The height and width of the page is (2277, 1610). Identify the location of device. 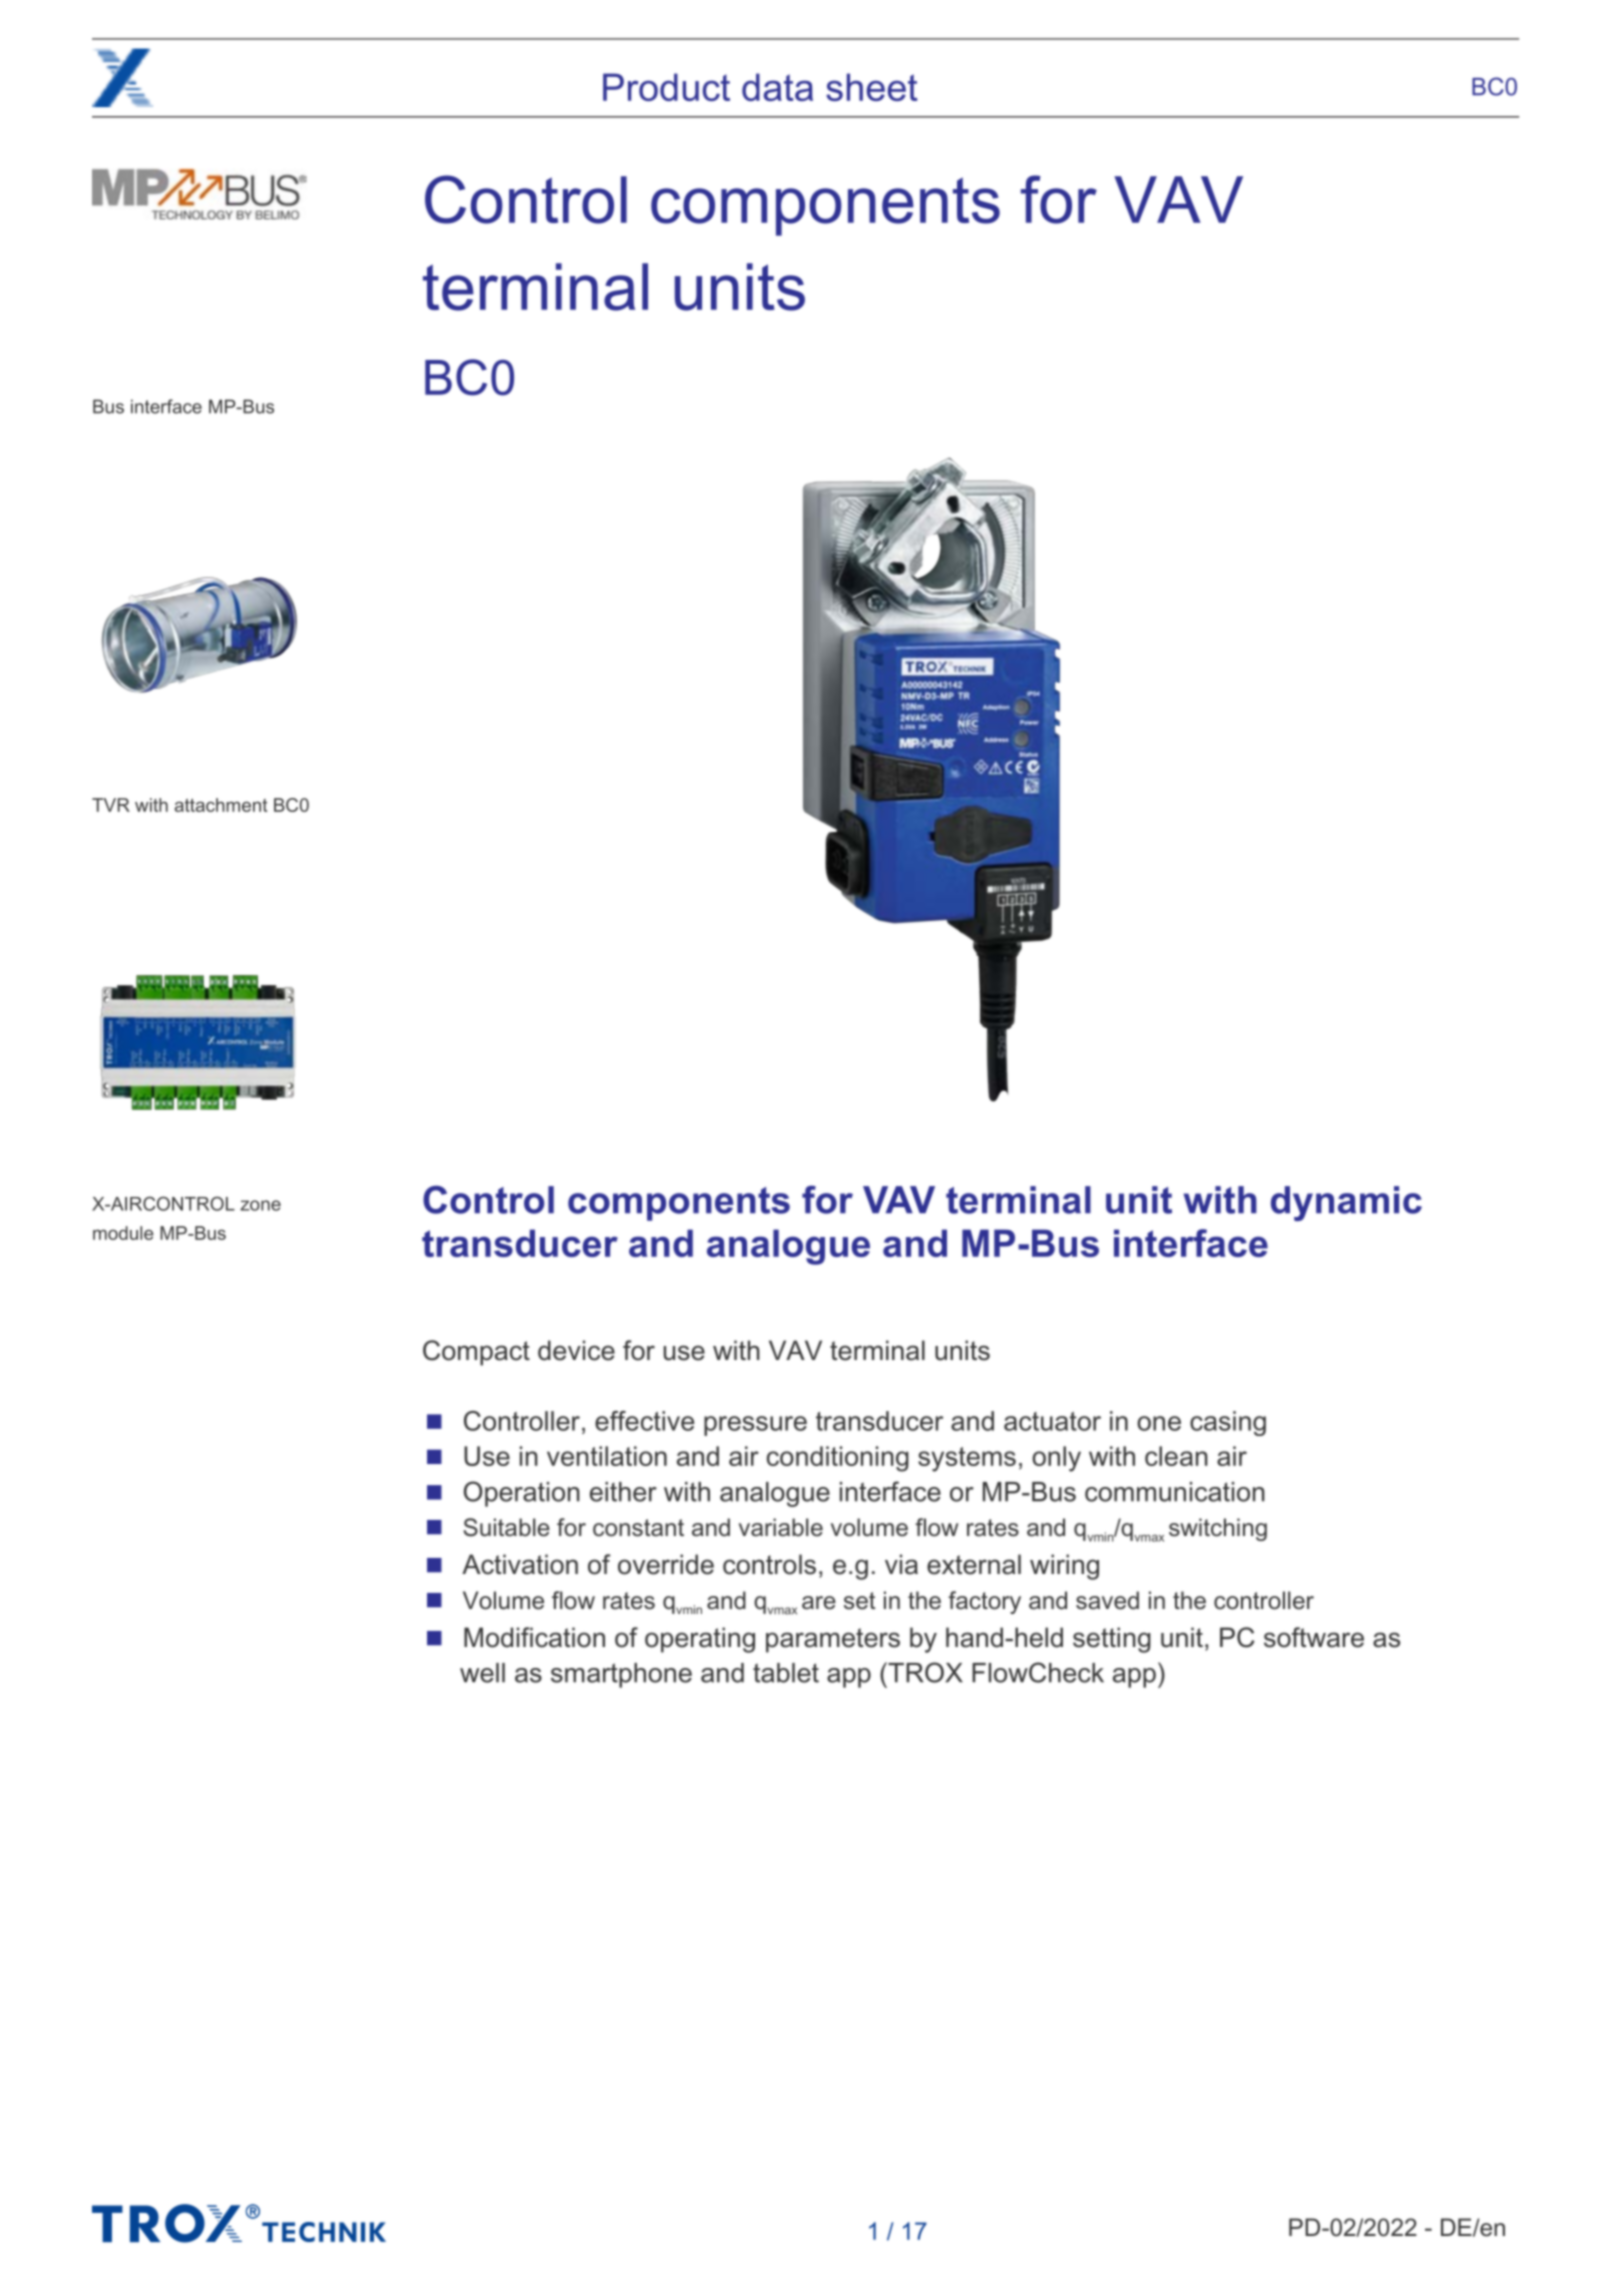
(576, 1350).
